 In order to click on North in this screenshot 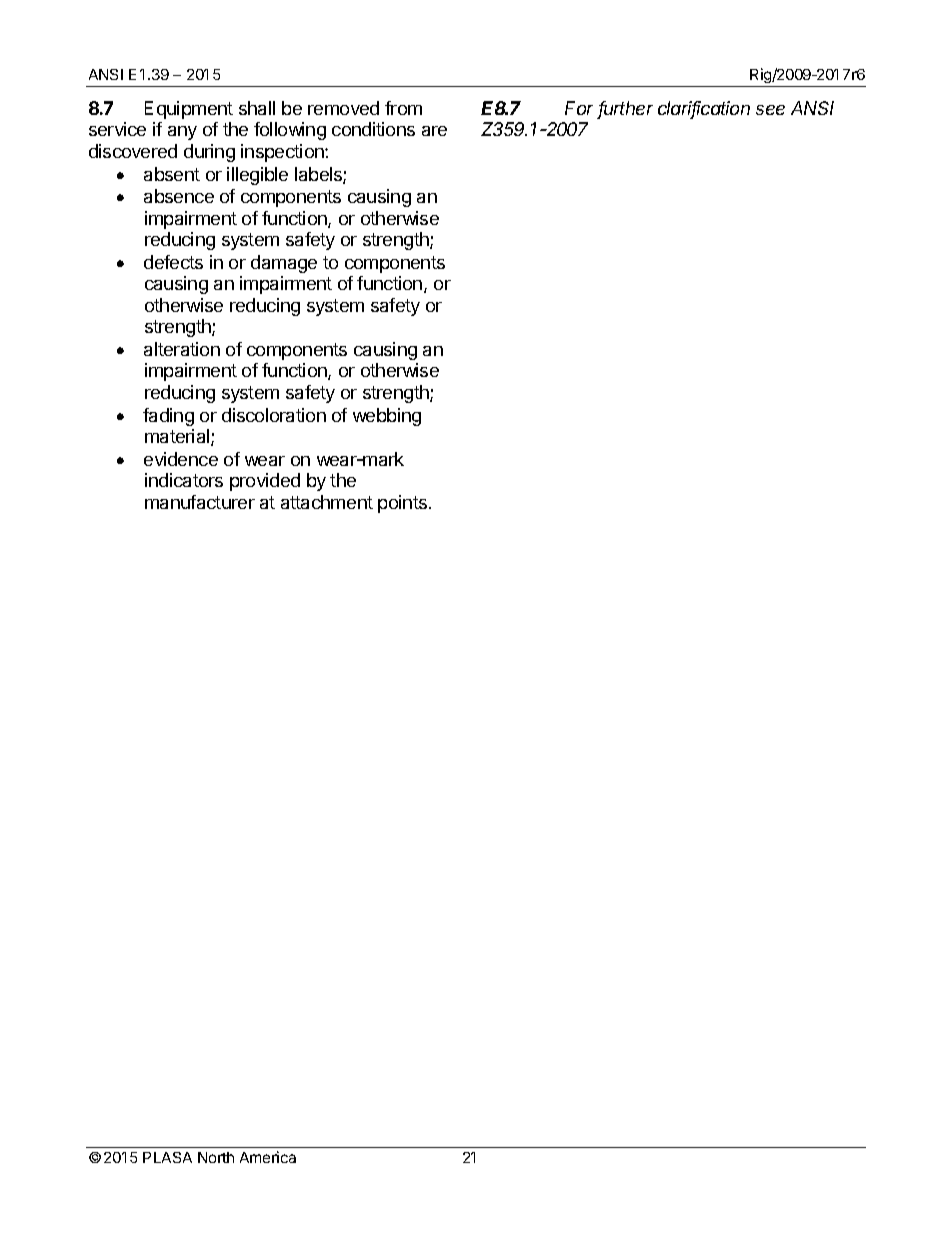, I will do `click(216, 1157)`.
